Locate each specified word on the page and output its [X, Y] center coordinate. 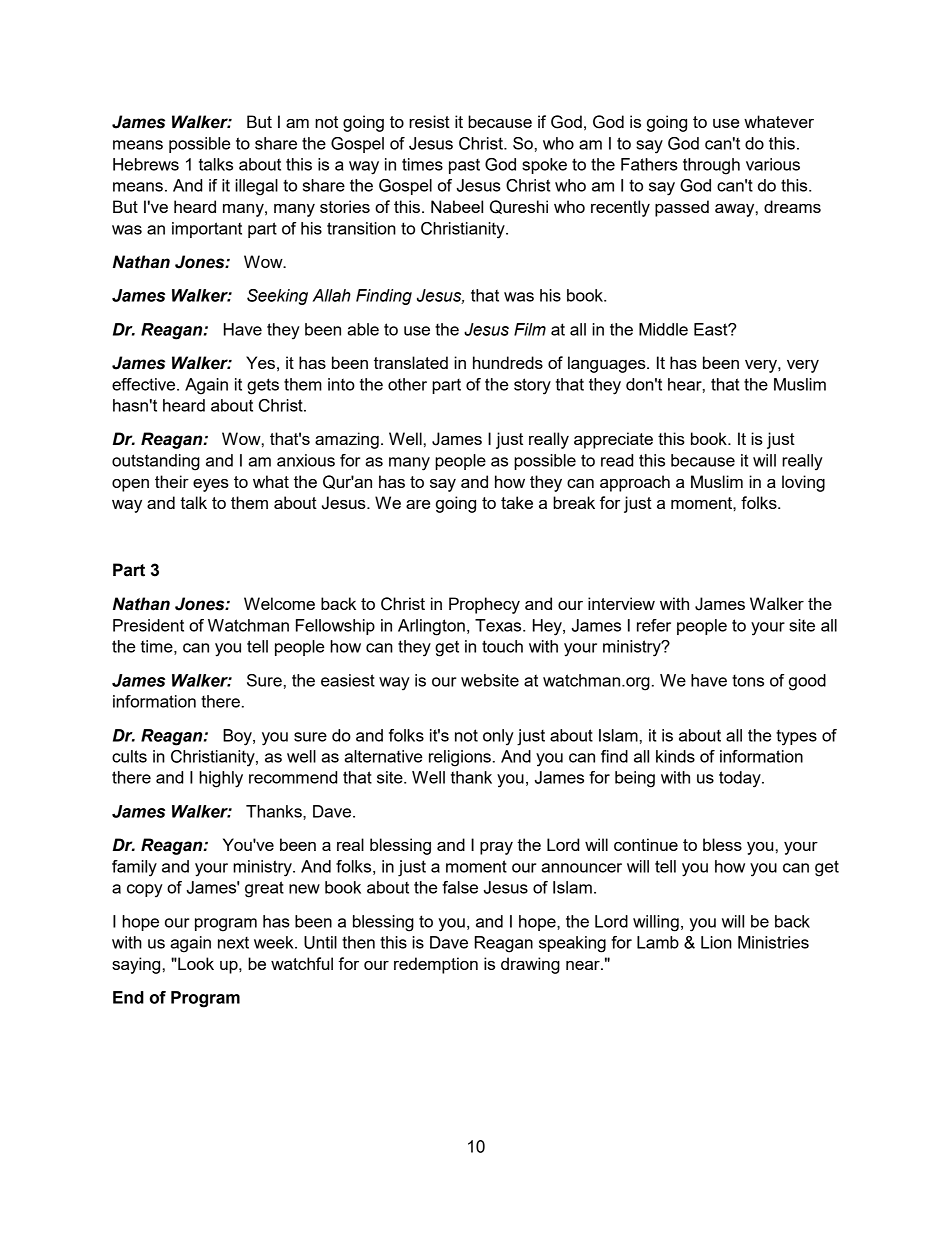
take [517, 502]
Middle [663, 329]
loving [803, 483]
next [233, 943]
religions [460, 758]
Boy [238, 737]
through [711, 166]
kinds [675, 756]
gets [263, 386]
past [464, 166]
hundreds [508, 362]
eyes [211, 485]
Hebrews [146, 164]
